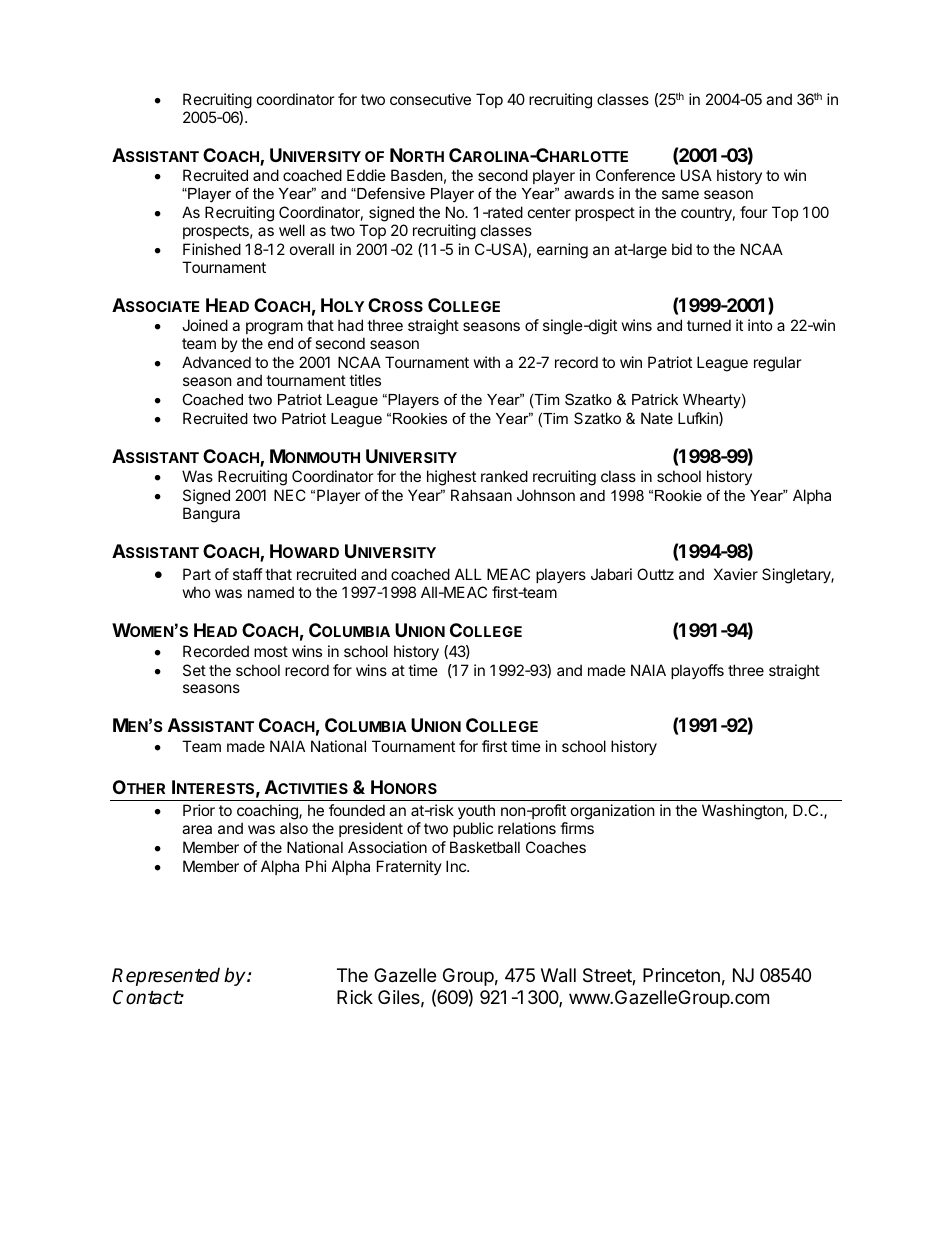 The width and height of the screenshot is (952, 1233). What do you see at coordinates (194, 670) in the screenshot?
I see `Set` at bounding box center [194, 670].
